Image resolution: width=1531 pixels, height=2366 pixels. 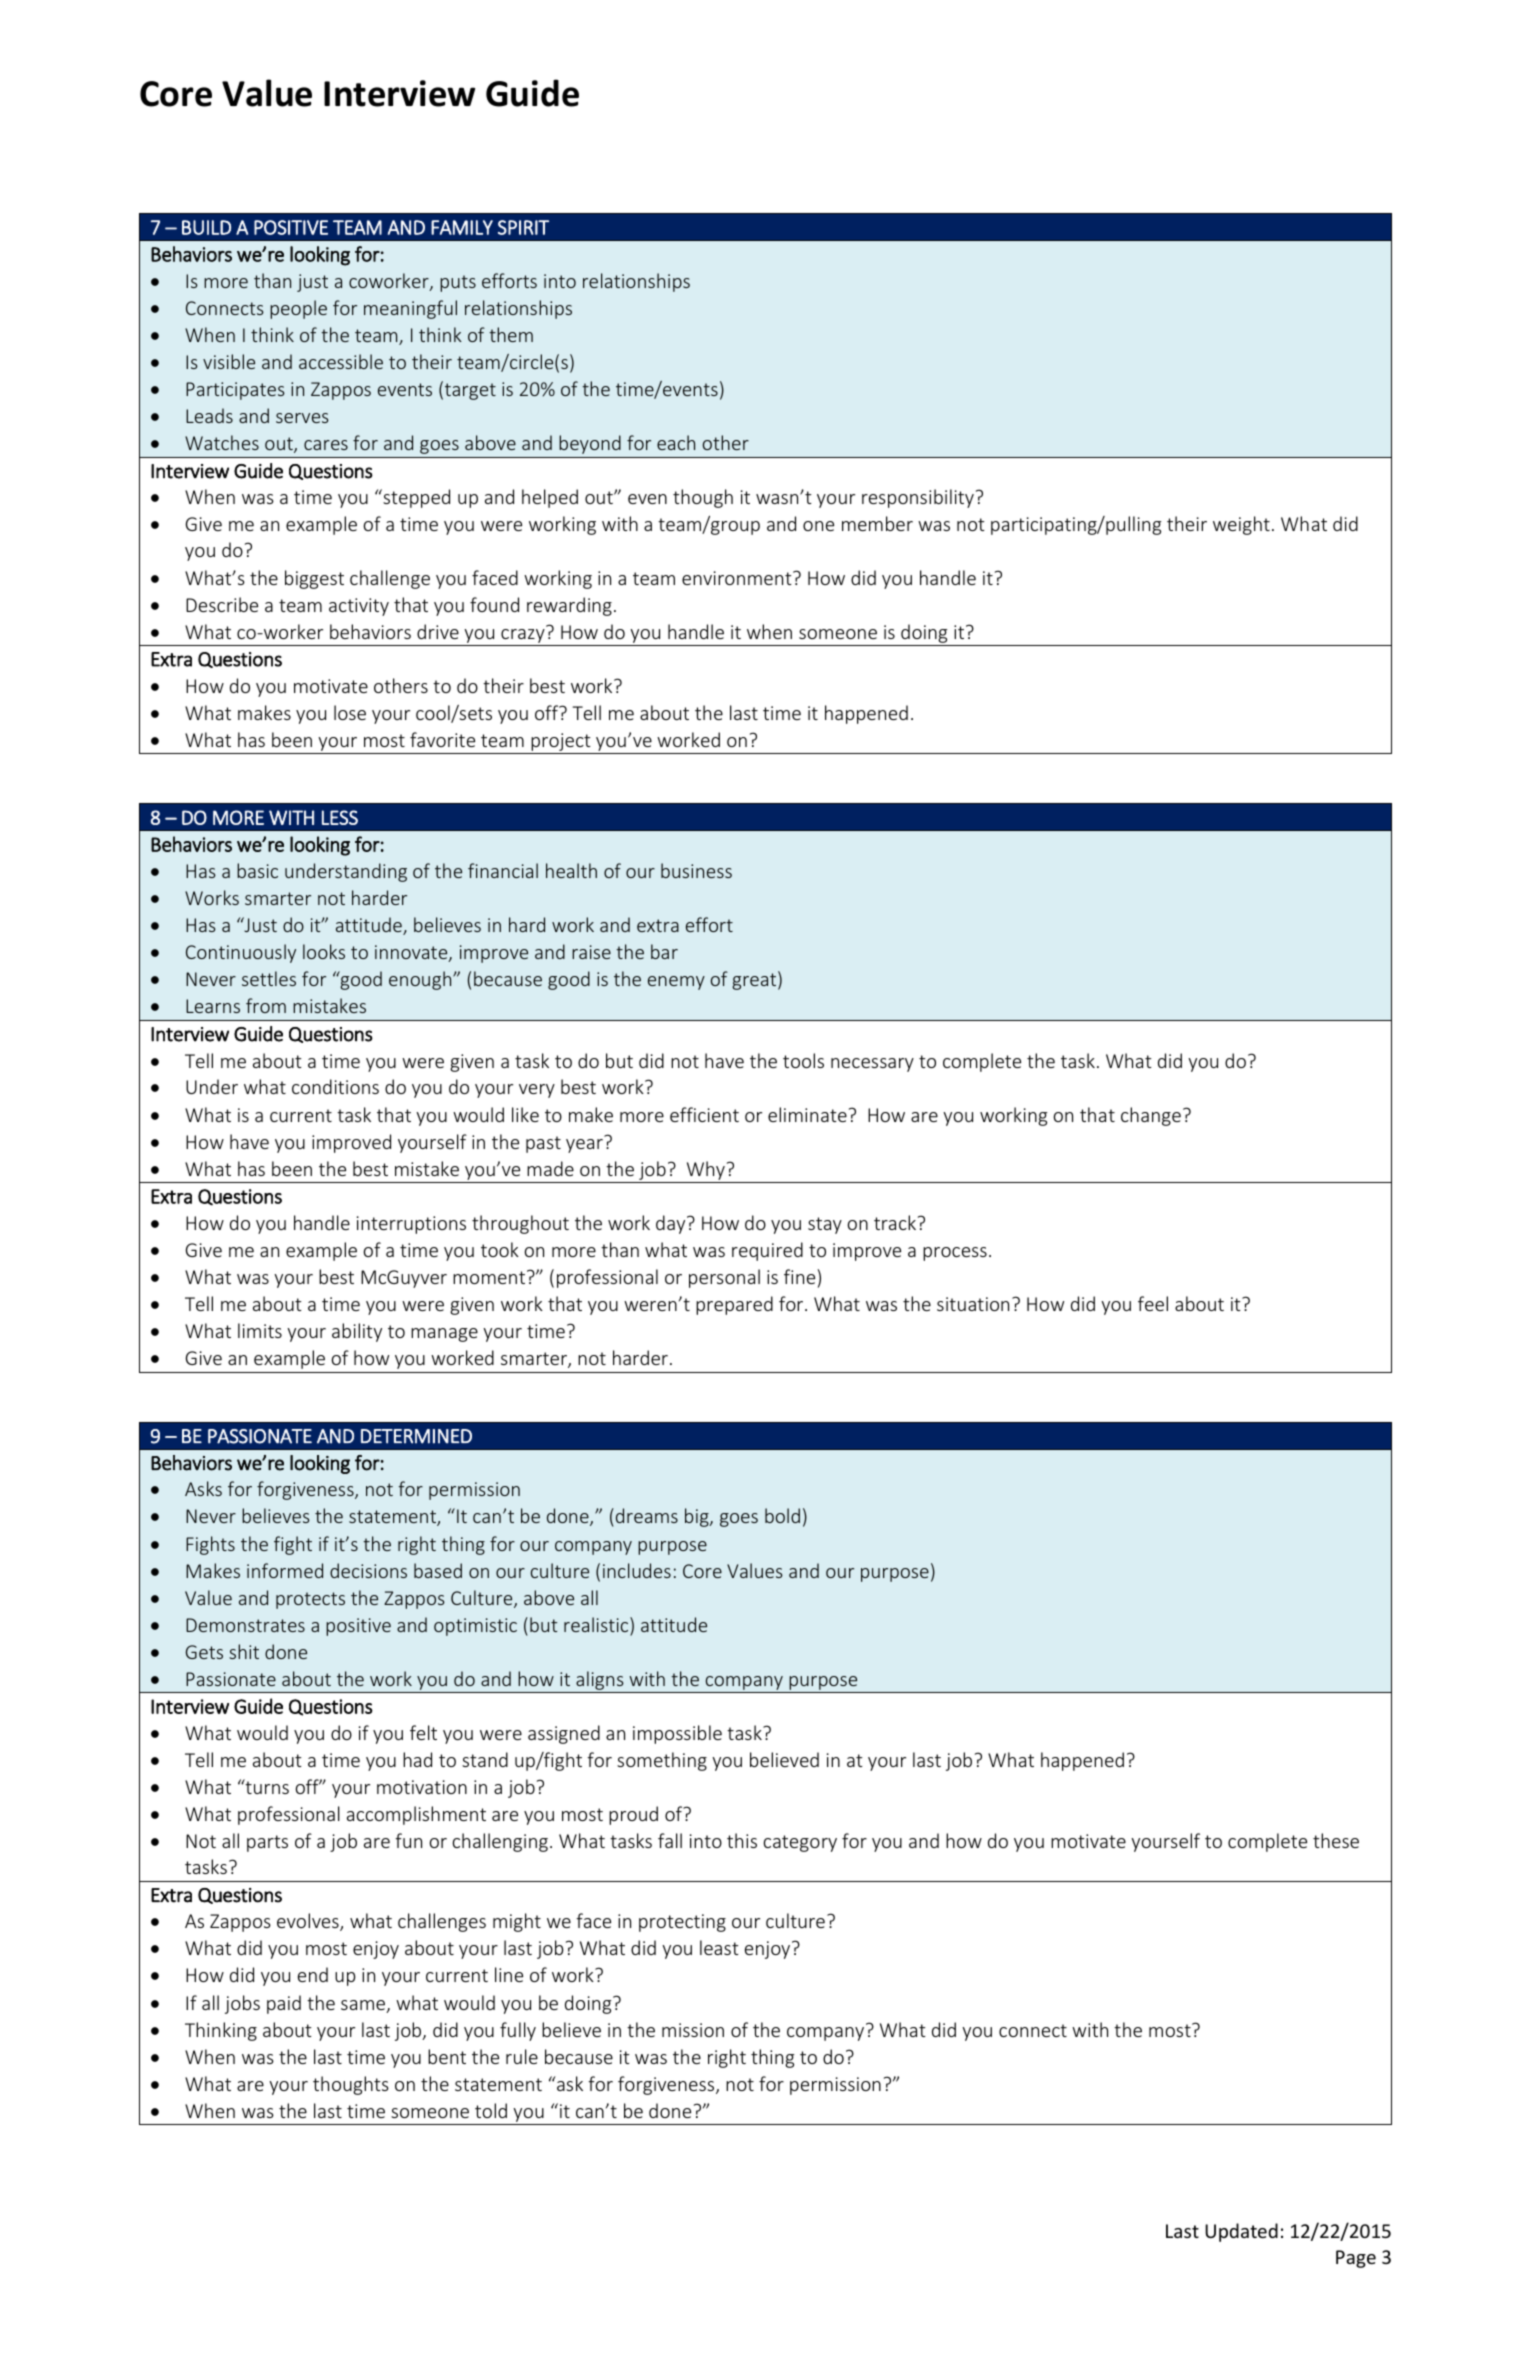 I want to click on told, so click(x=491, y=2110).
